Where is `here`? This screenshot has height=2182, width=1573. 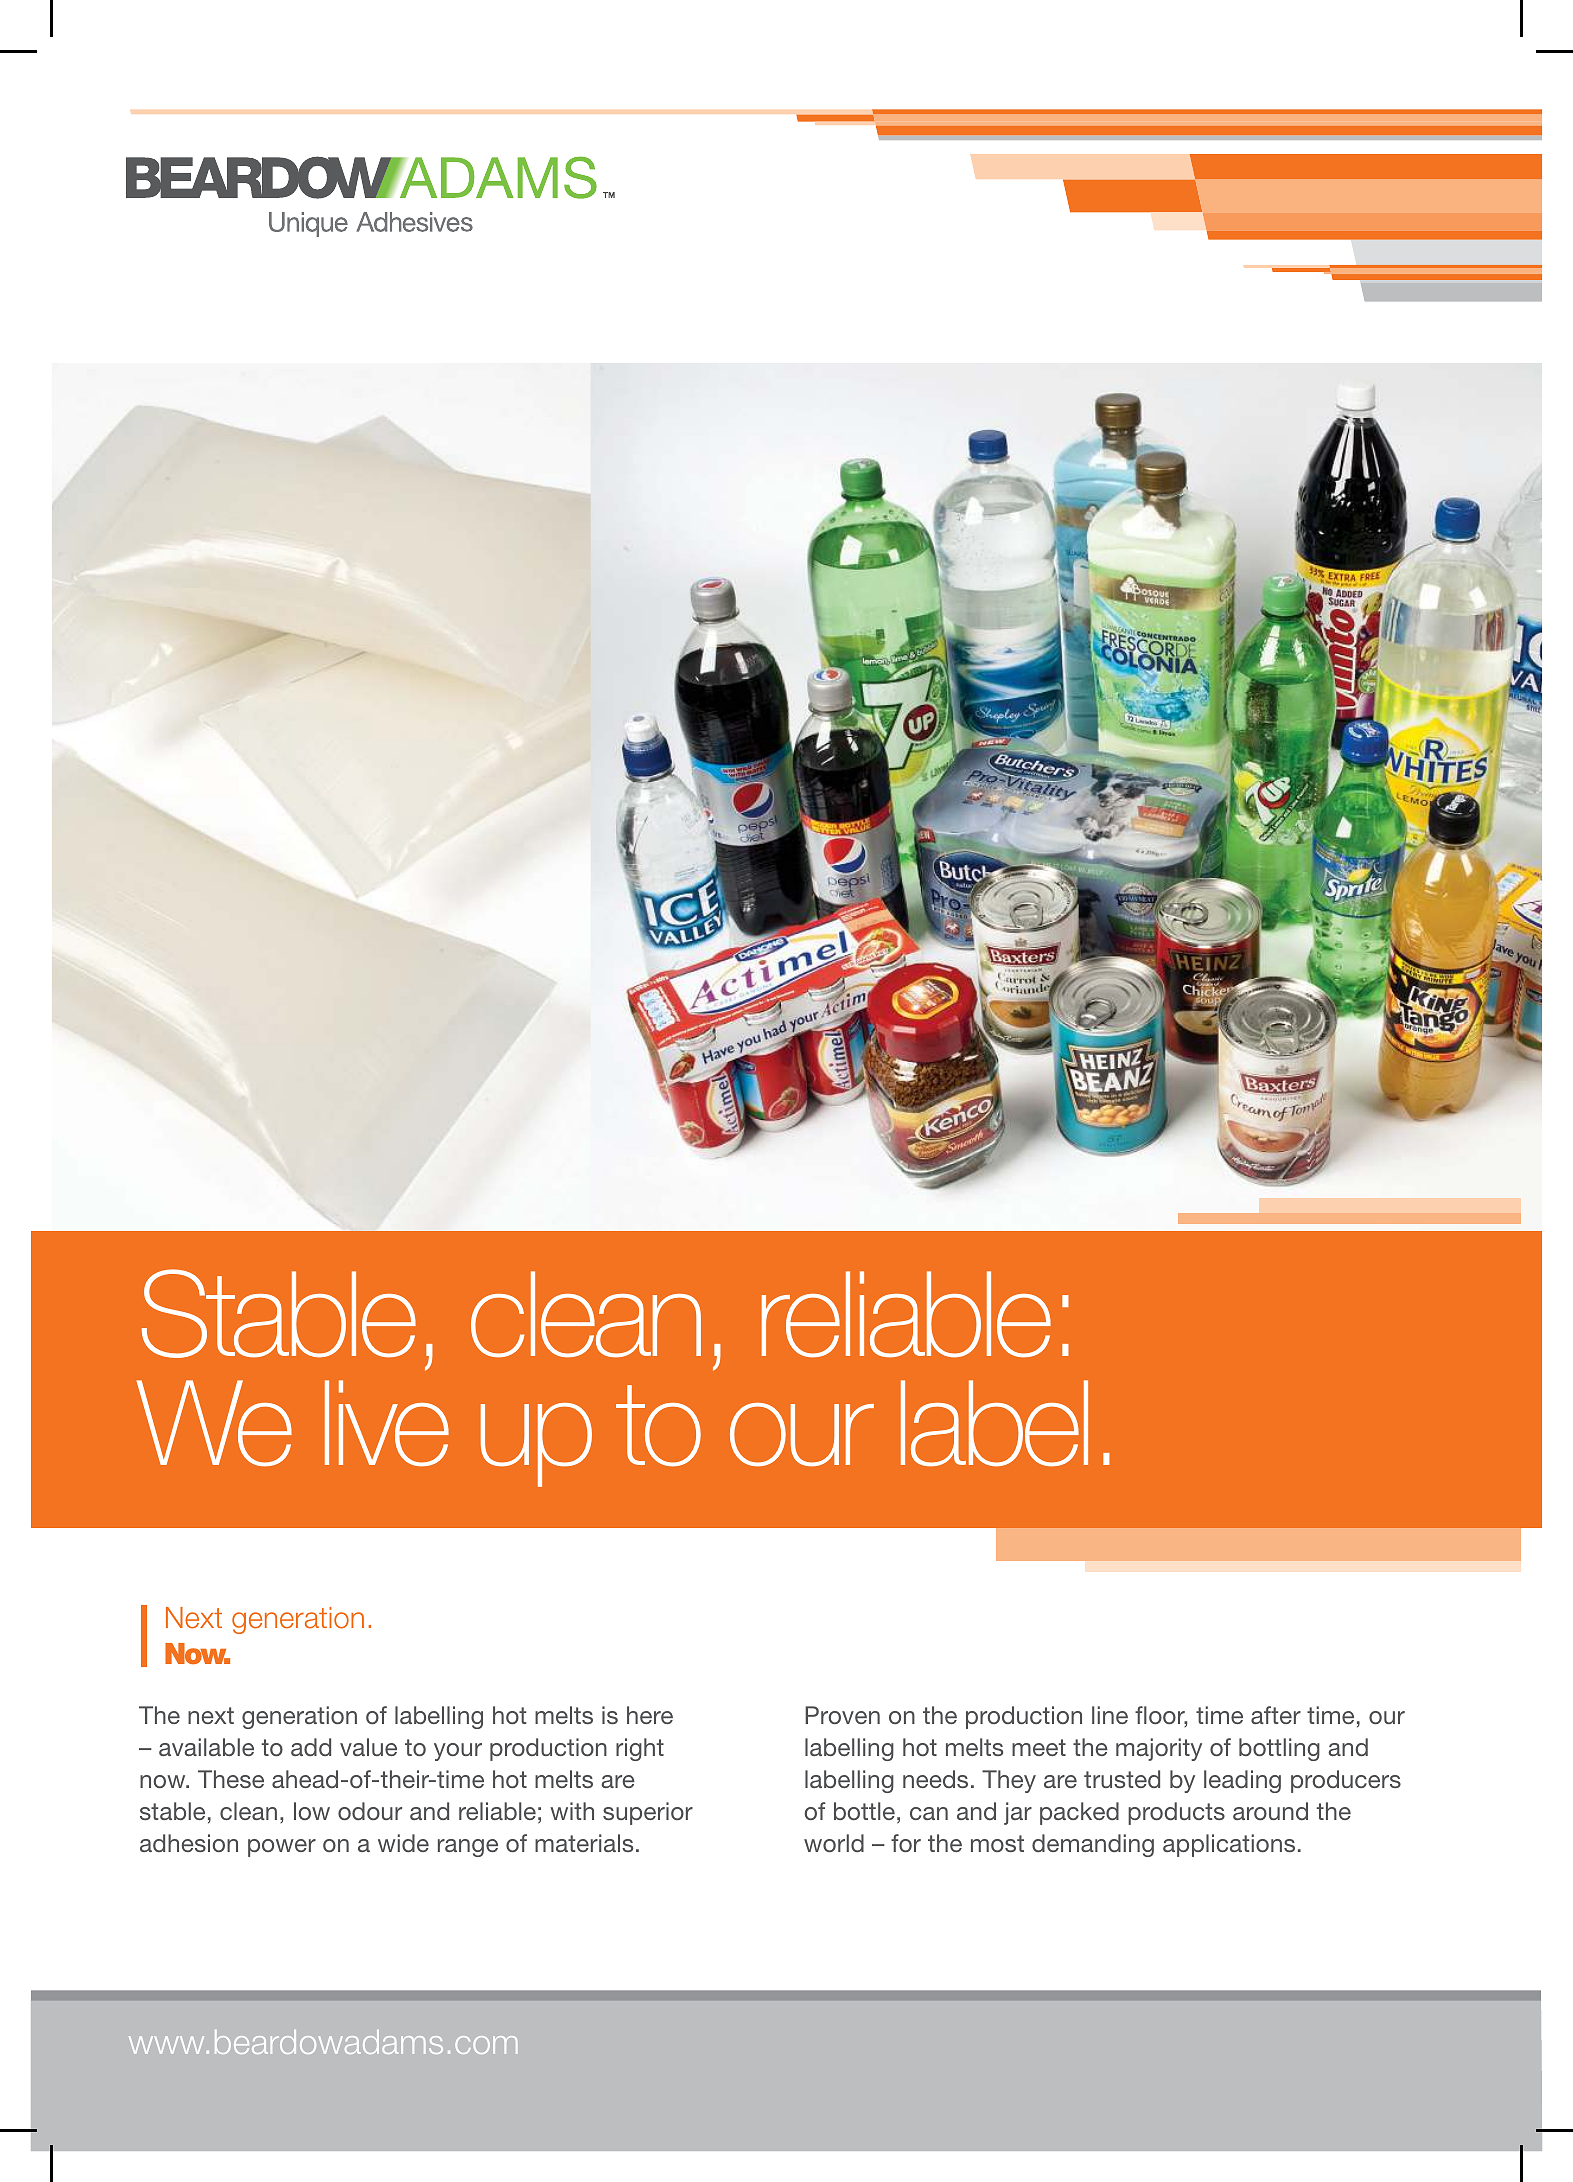
here is located at coordinates (650, 1715).
